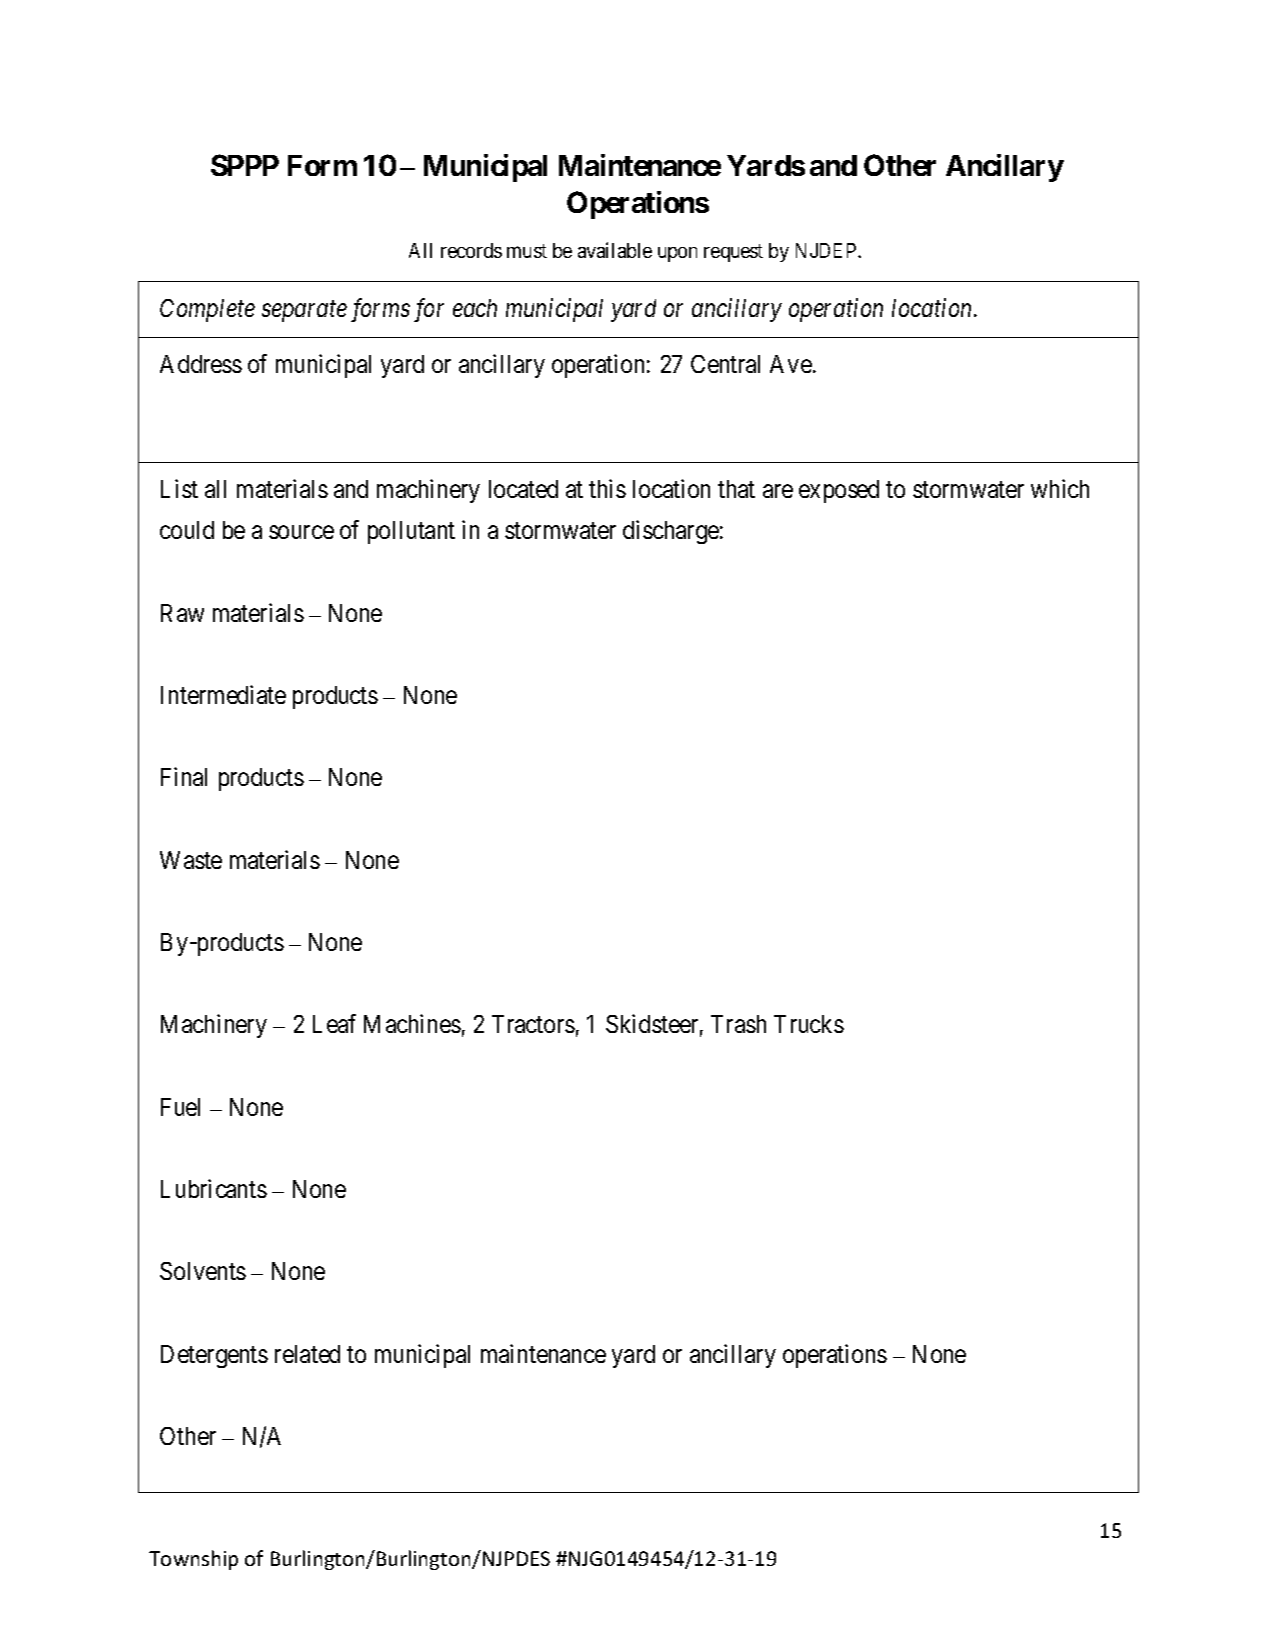  What do you see at coordinates (304, 312) in the screenshot?
I see `separate` at bounding box center [304, 312].
